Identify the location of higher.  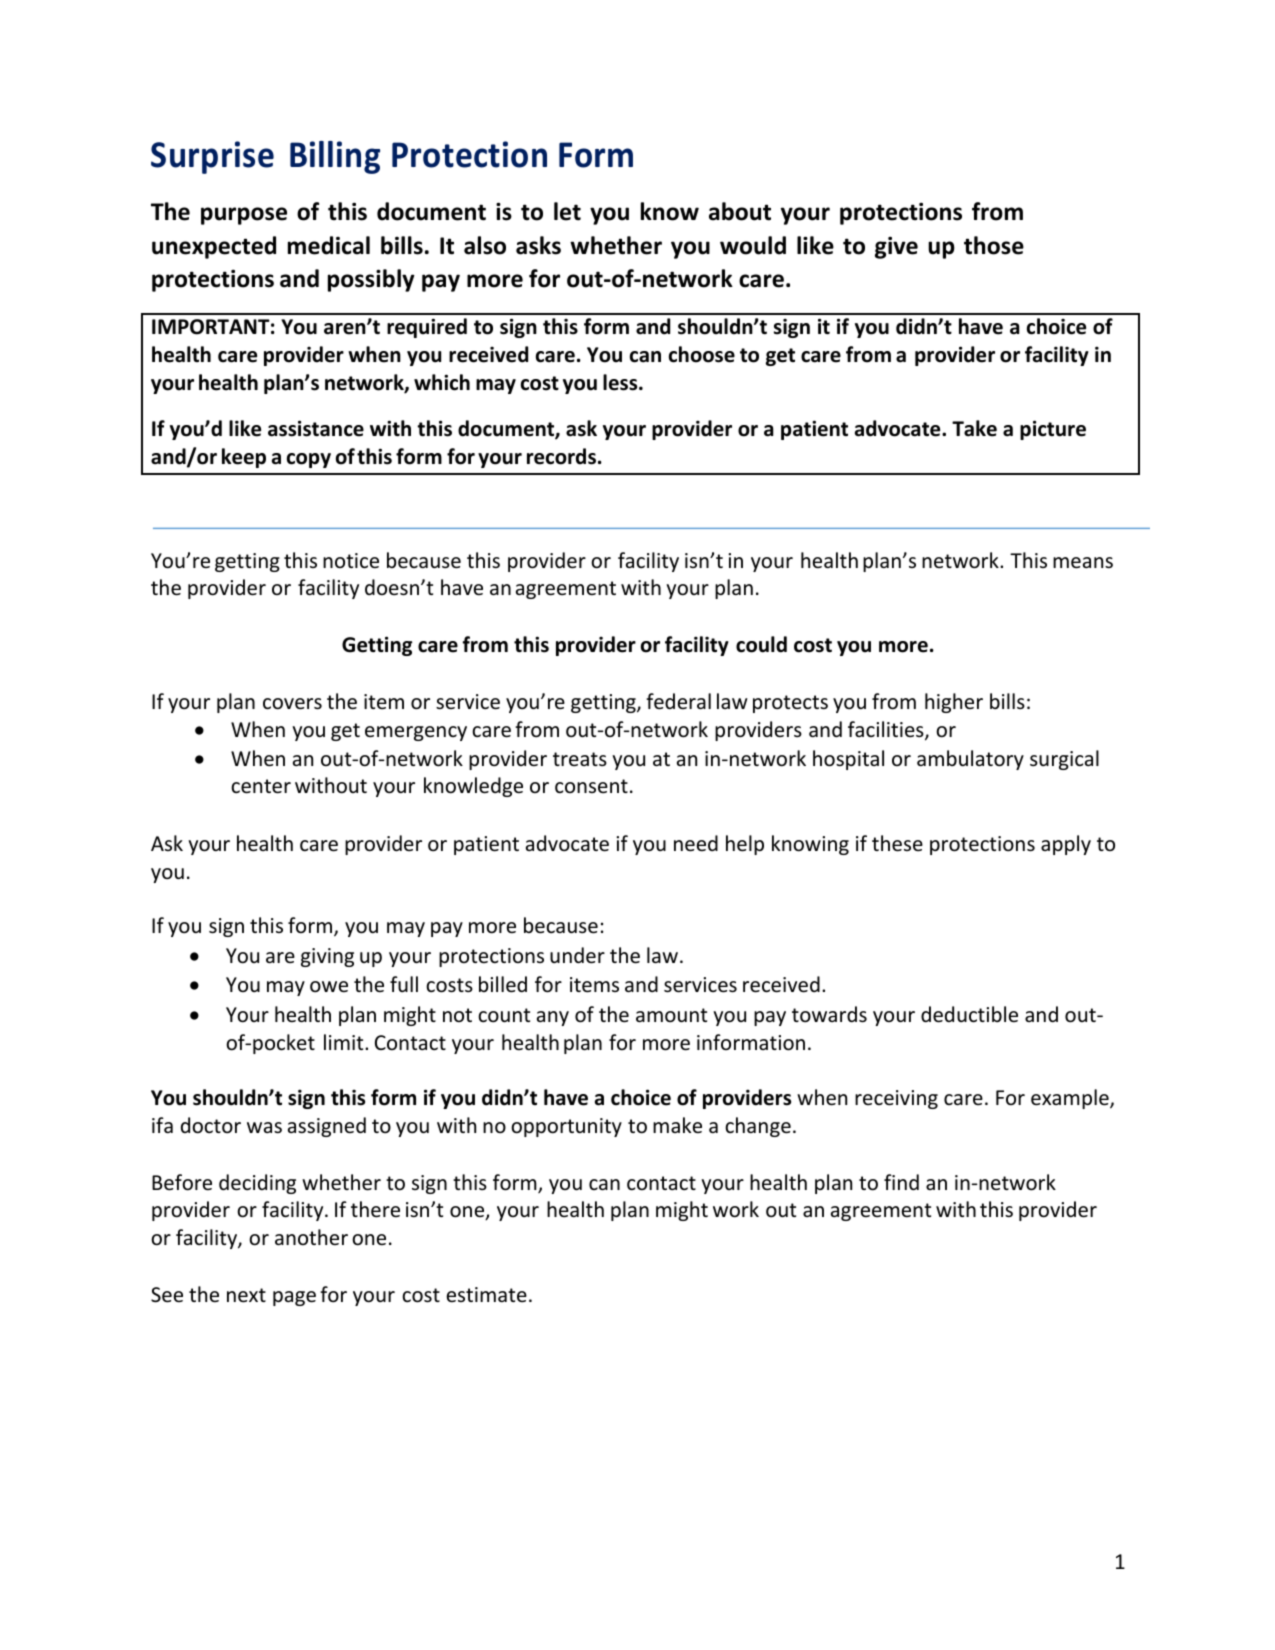
(954, 703).
